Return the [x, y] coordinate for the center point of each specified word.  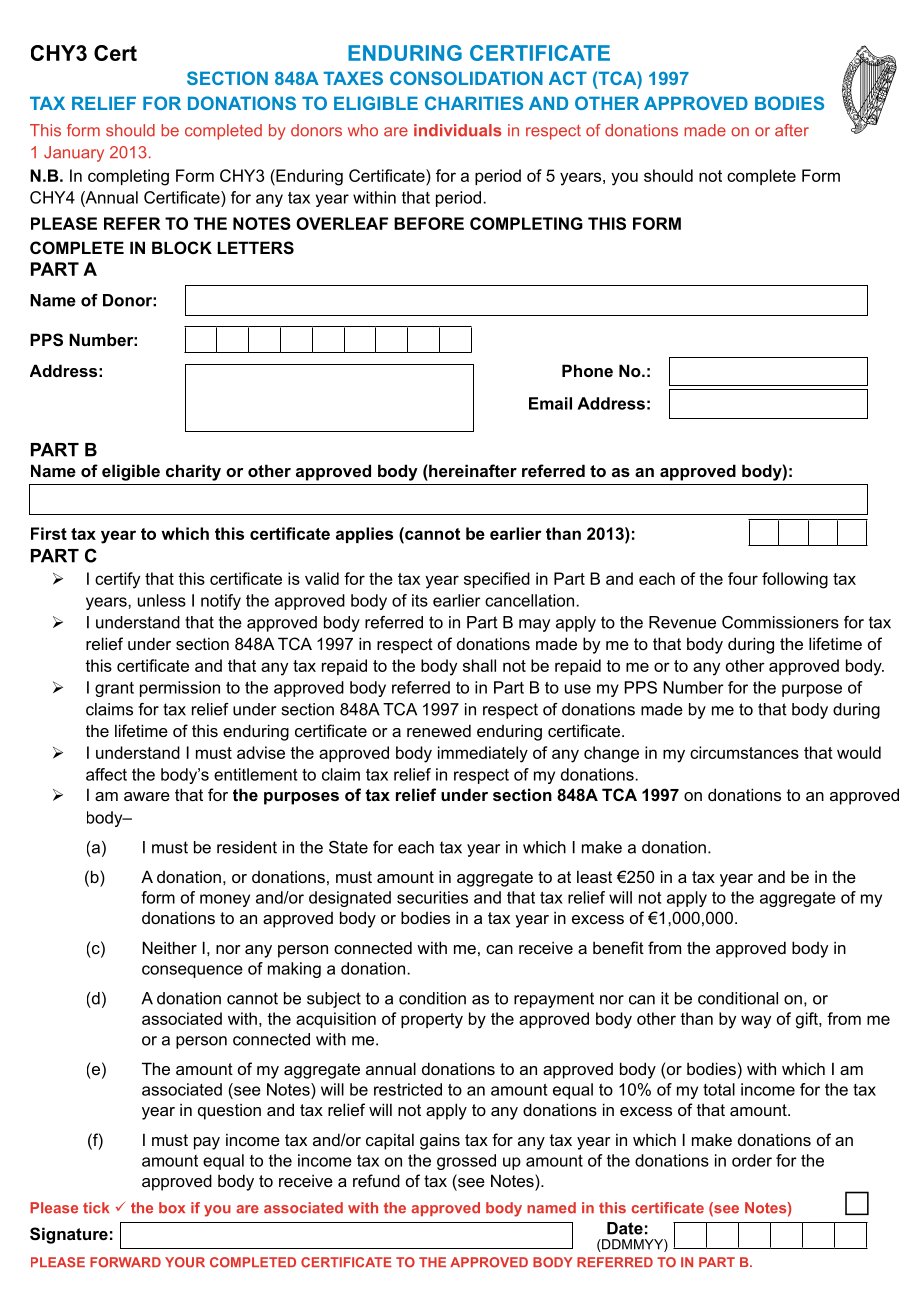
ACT [568, 78]
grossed [466, 1162]
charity [193, 472]
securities [432, 897]
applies [364, 535]
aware [147, 796]
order [752, 1160]
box [172, 1208]
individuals [458, 130]
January [74, 154]
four [743, 578]
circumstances [744, 752]
